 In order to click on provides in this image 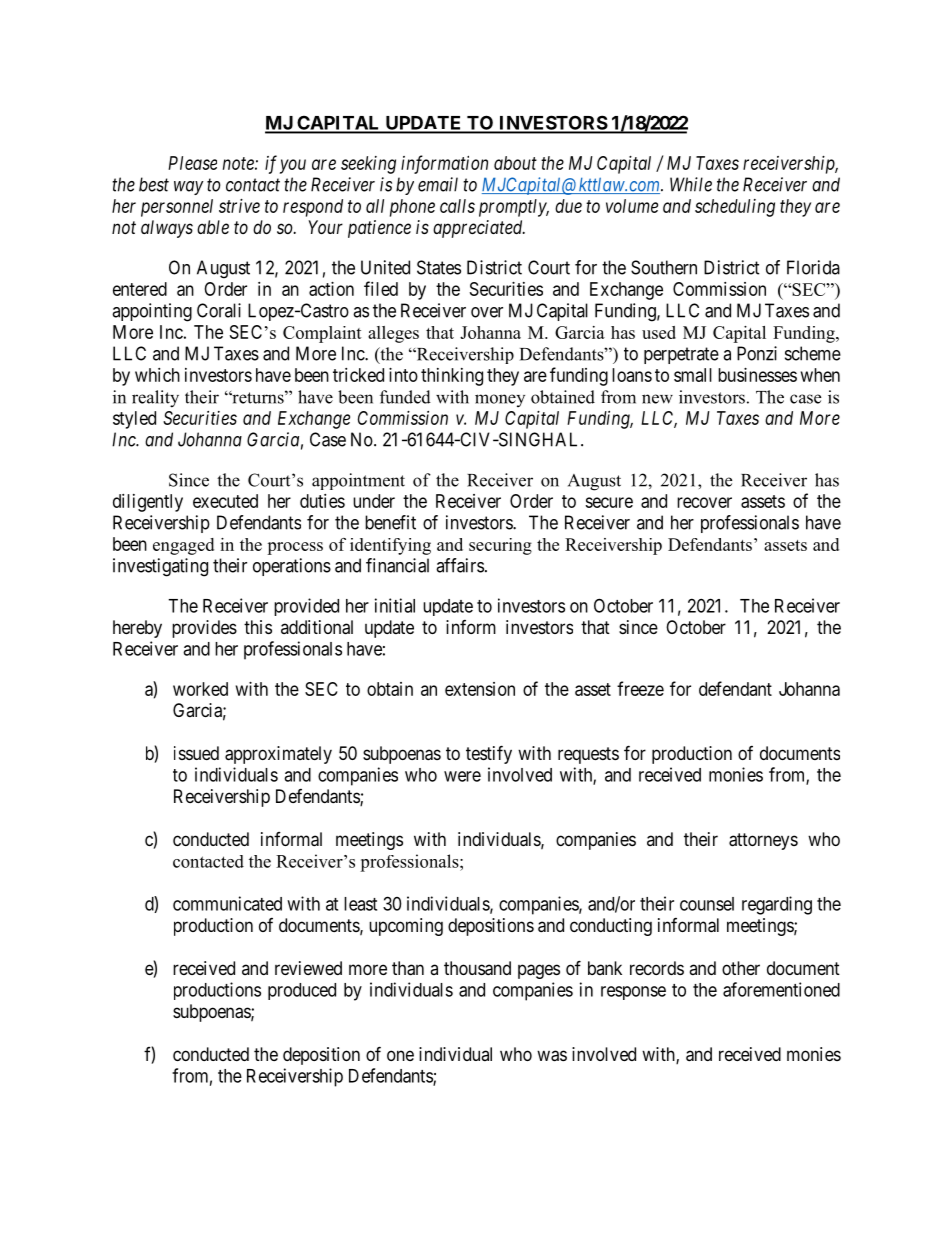, I will do `click(204, 629)`.
